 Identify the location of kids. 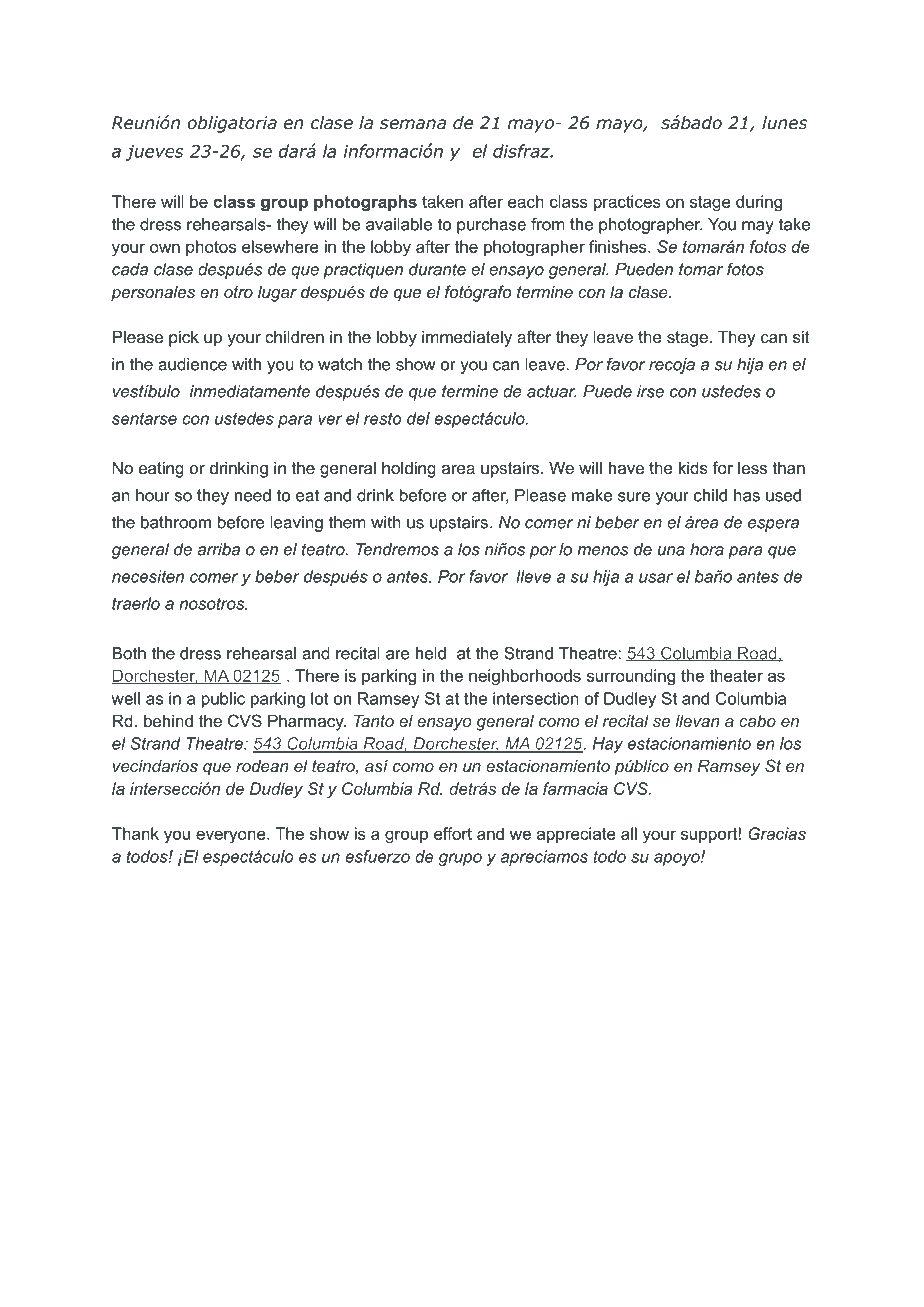
(693, 467).
